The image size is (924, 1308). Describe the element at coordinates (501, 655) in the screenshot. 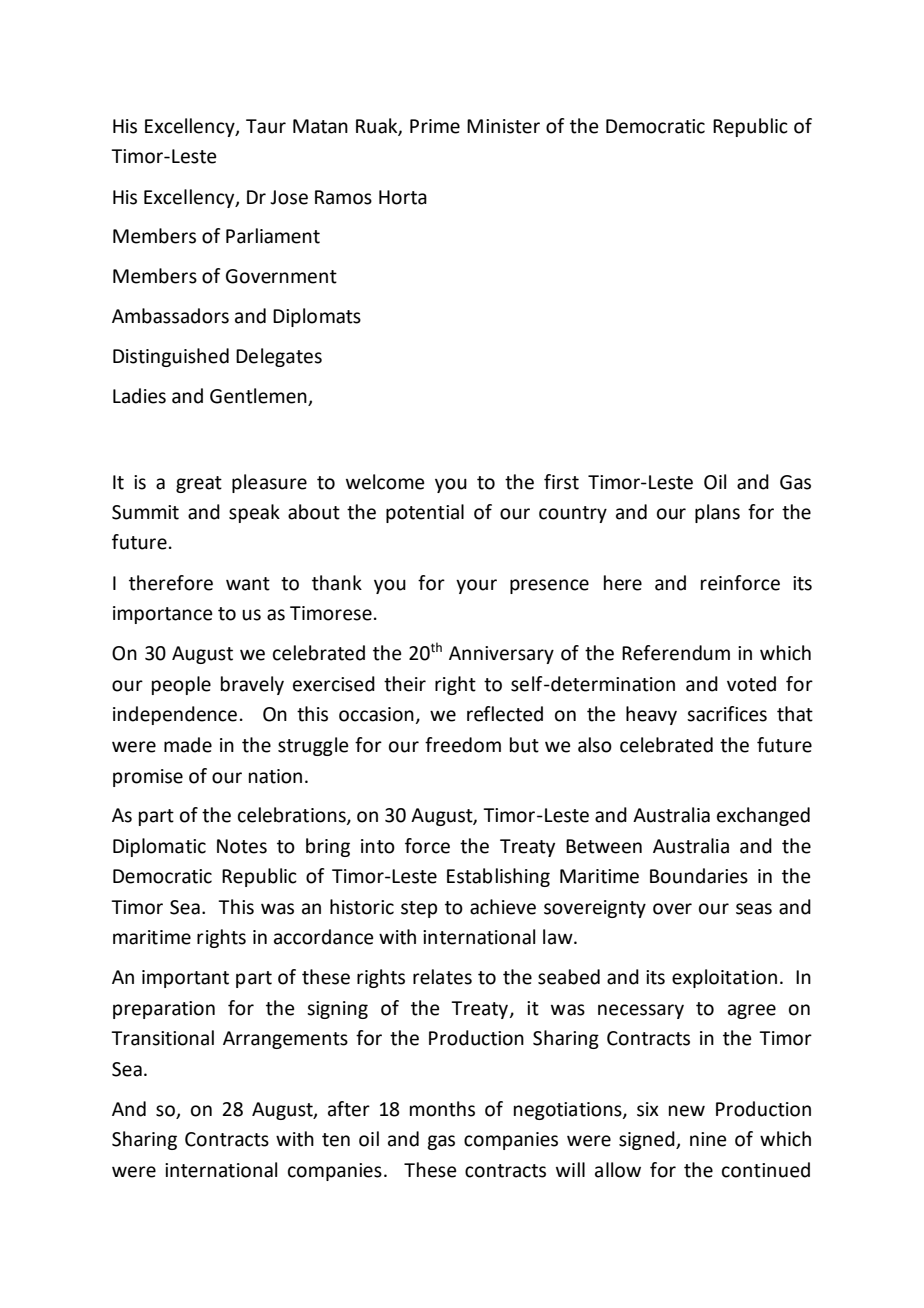

I see `Anniversary` at that location.
